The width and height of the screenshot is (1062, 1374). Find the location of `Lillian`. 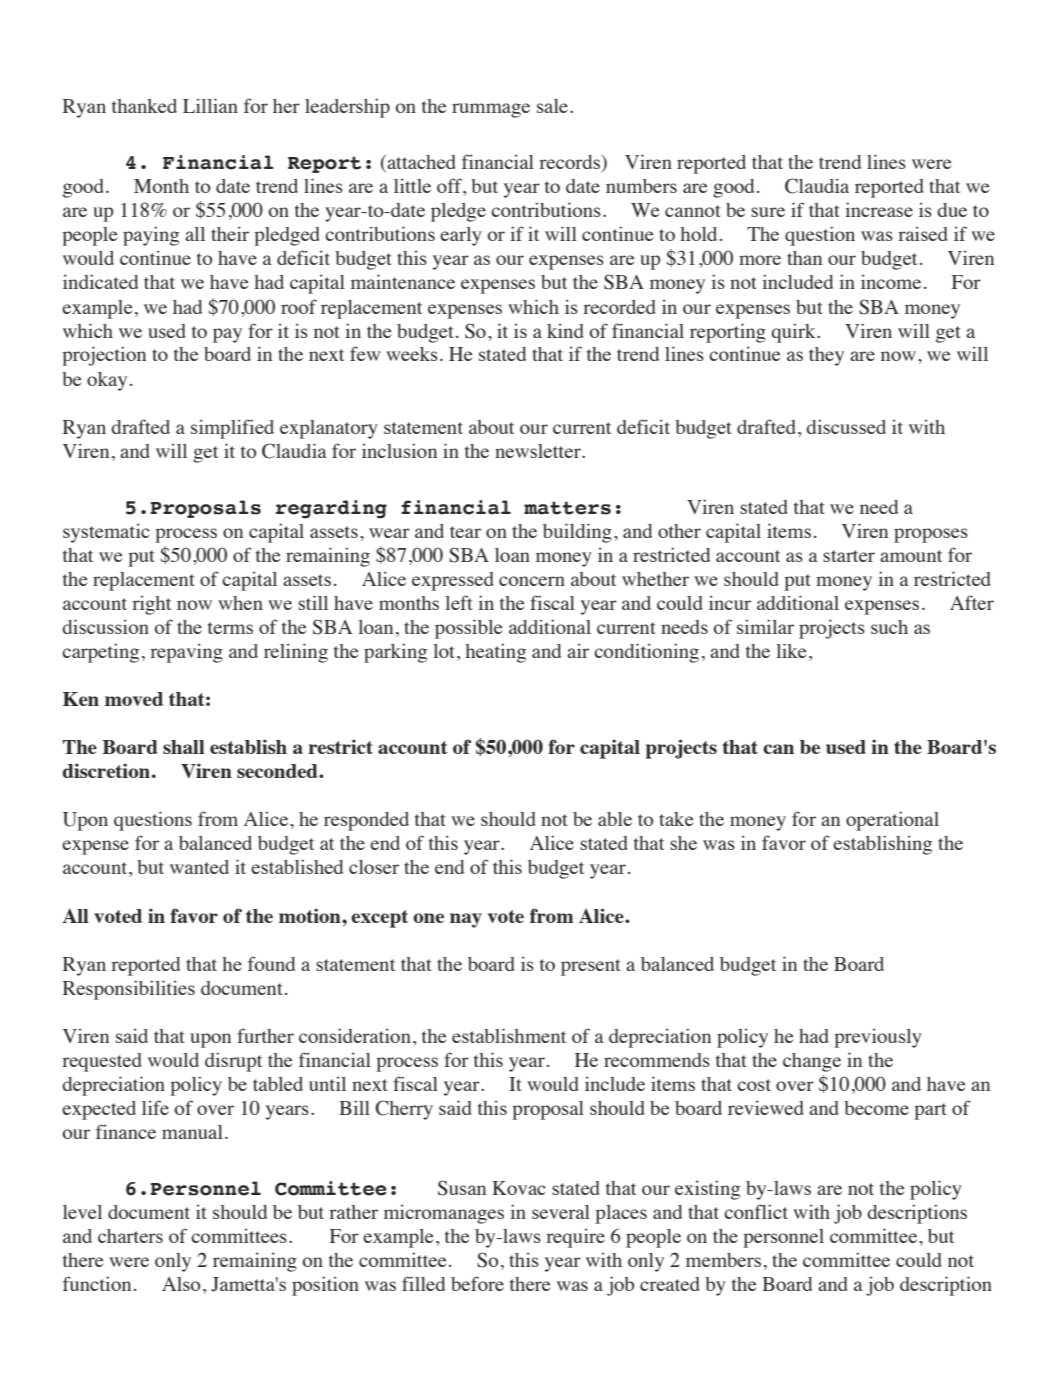

Lillian is located at coordinates (210, 105).
